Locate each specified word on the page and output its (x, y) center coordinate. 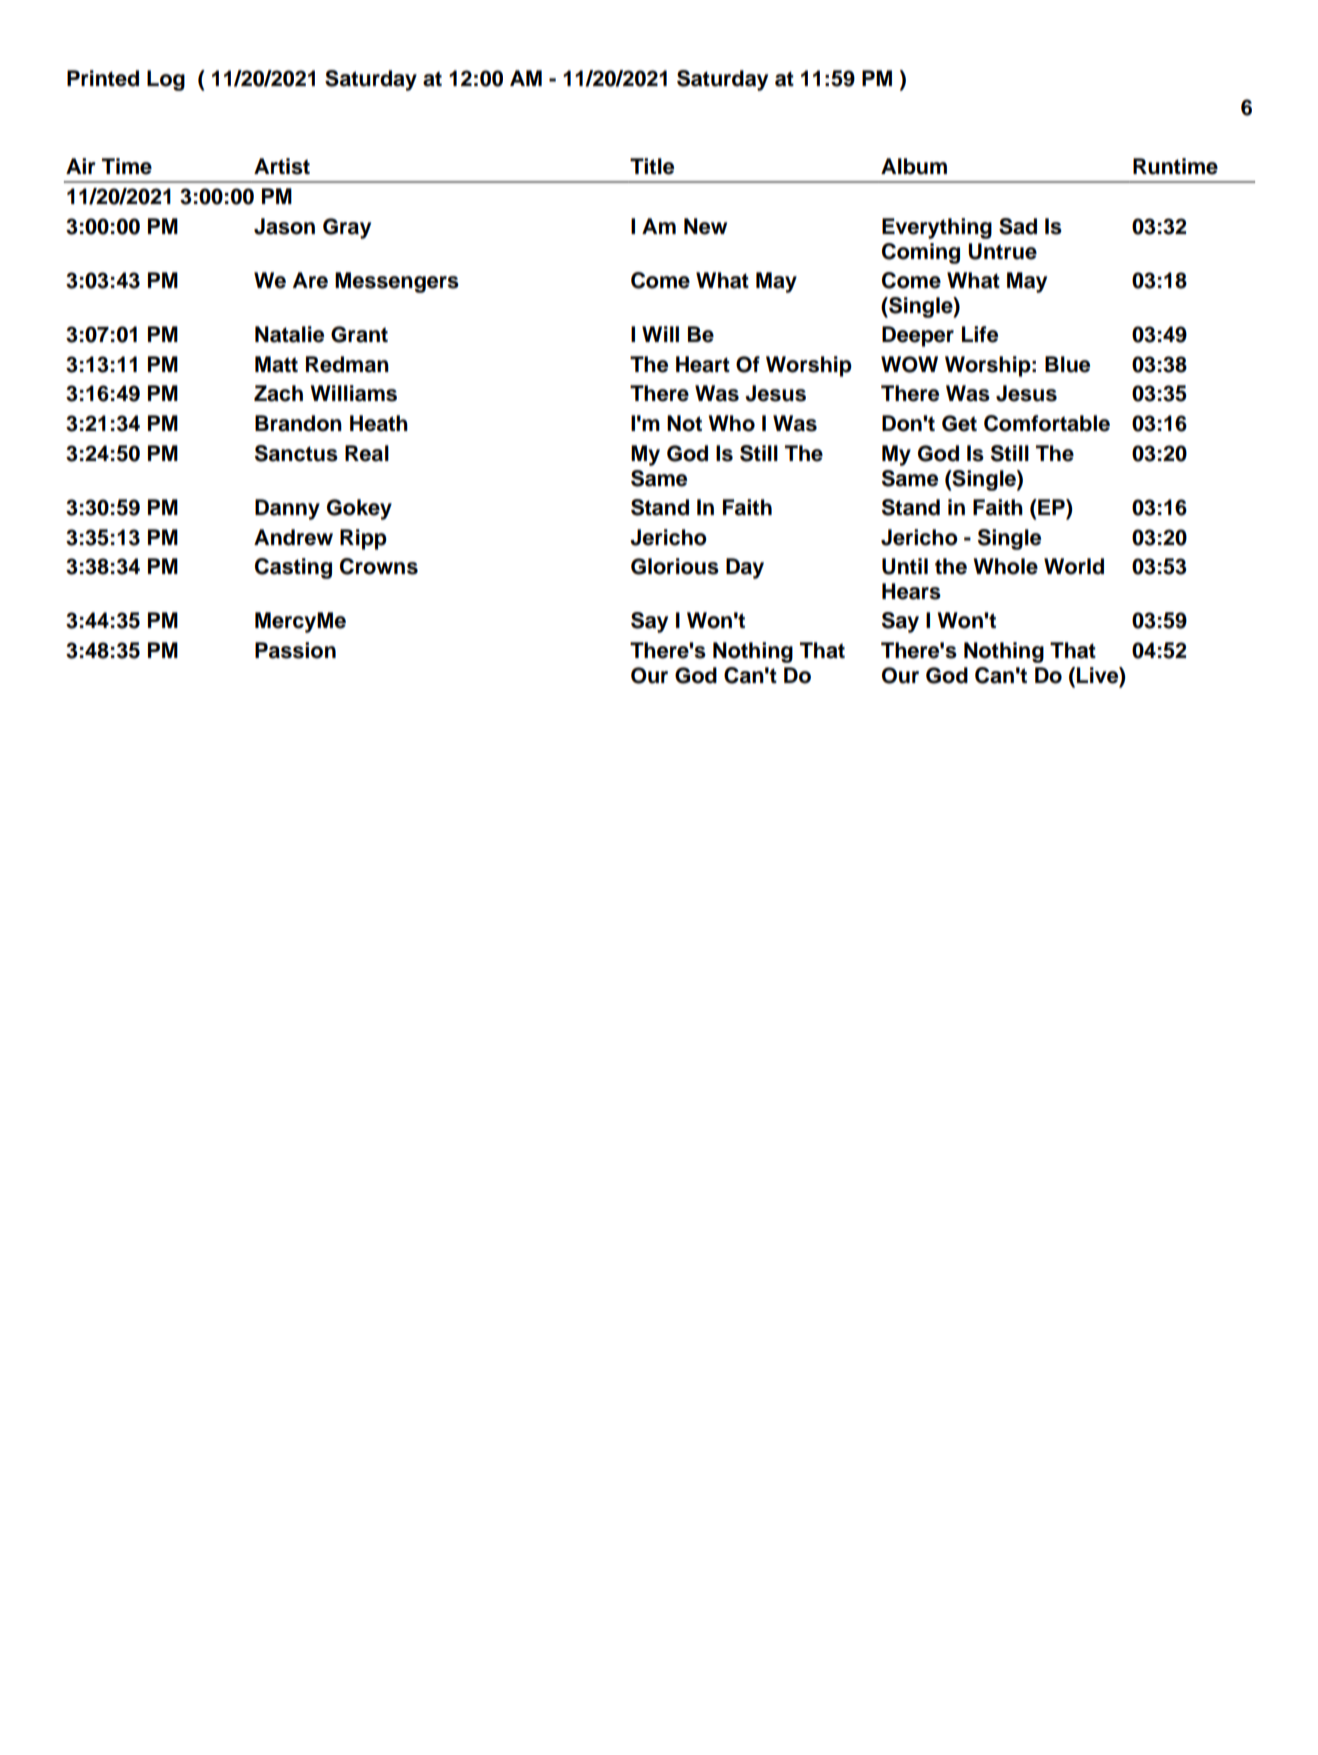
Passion (295, 650)
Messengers (397, 282)
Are (310, 280)
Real (367, 453)
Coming (921, 253)
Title (652, 166)
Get (959, 423)
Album (914, 166)
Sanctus (296, 453)
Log (166, 80)
